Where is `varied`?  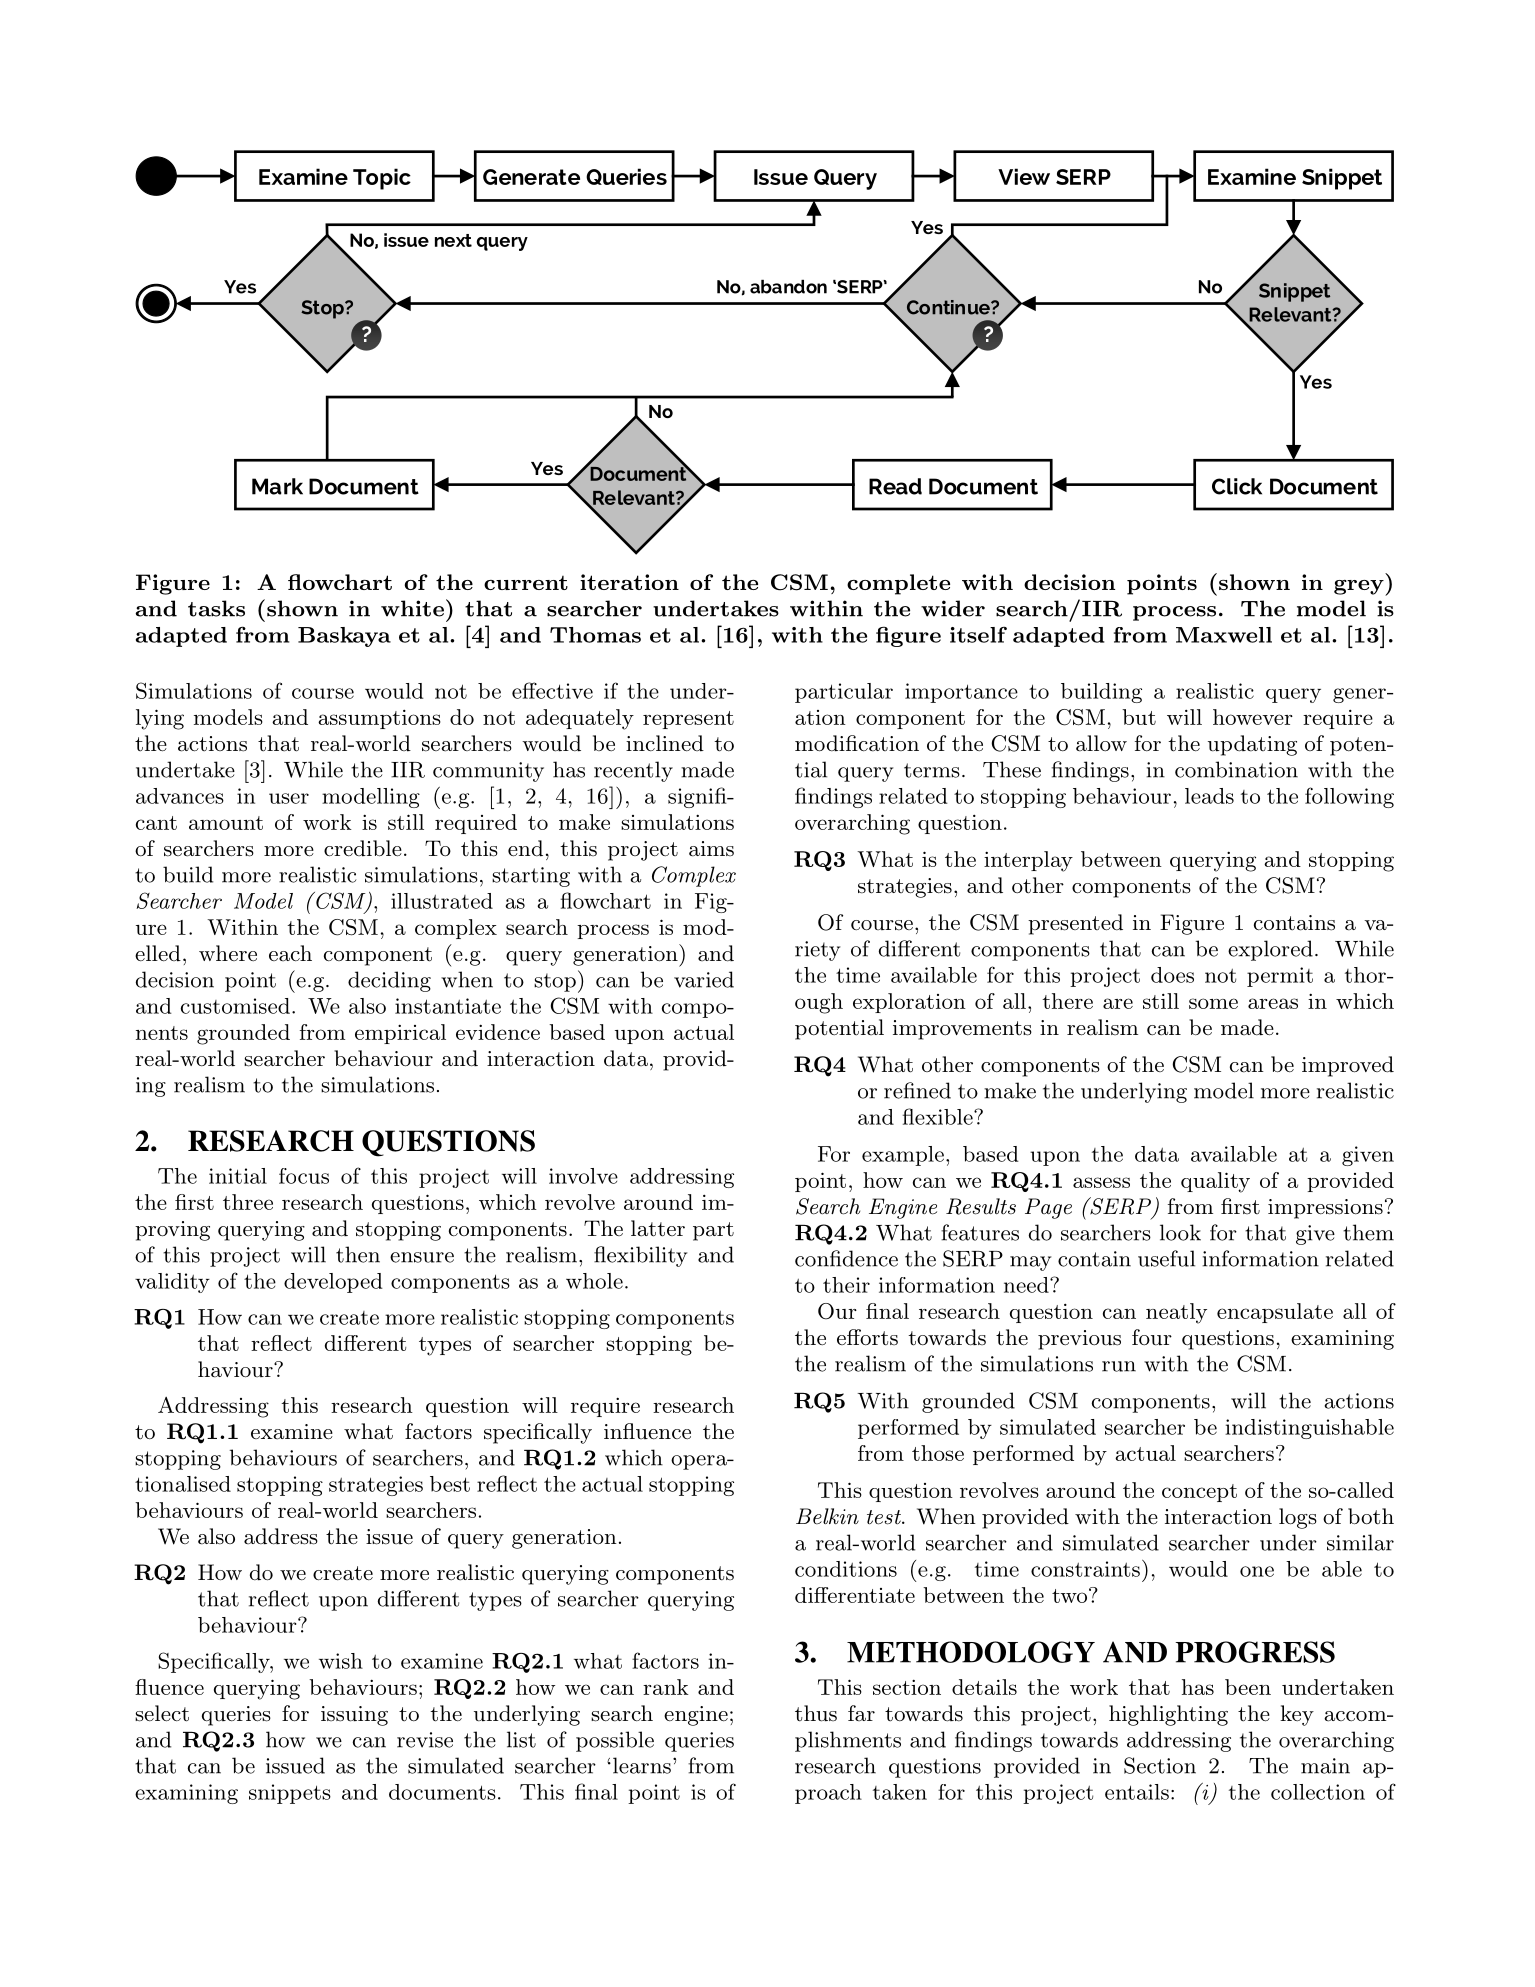 varied is located at coordinates (704, 979).
